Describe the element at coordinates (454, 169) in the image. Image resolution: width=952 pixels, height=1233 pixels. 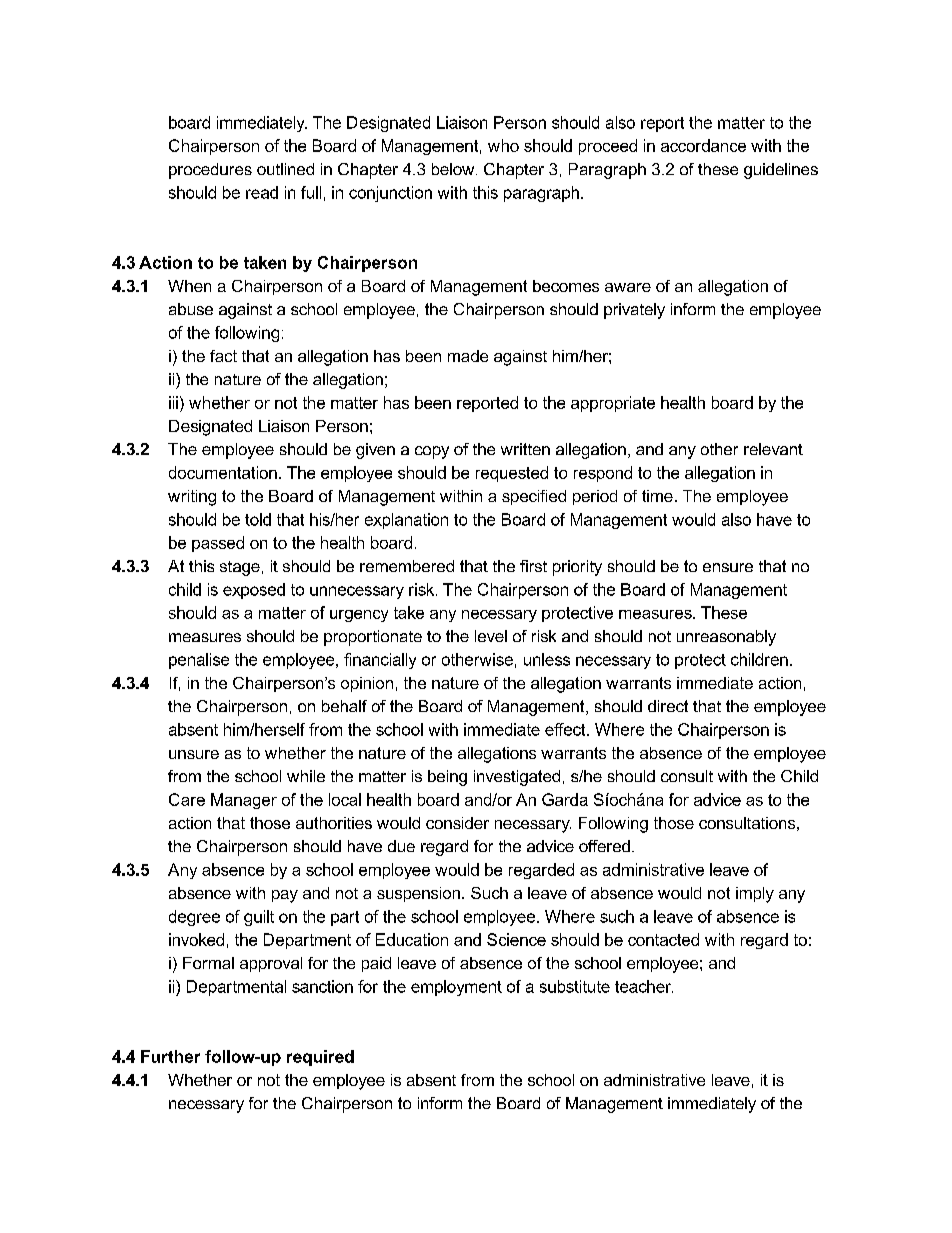
I see `below` at that location.
